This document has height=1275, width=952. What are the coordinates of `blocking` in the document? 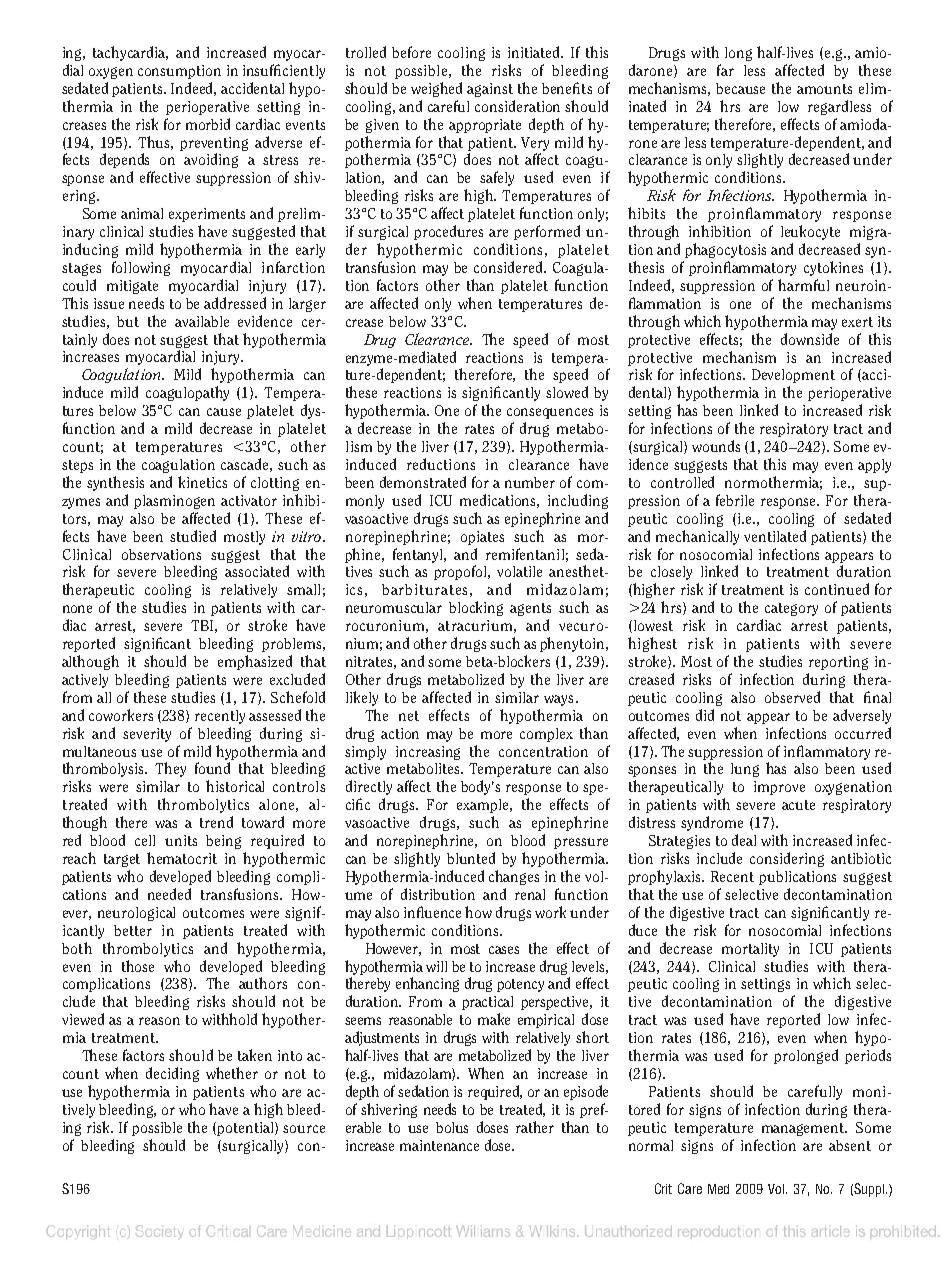 It's located at (476, 608).
